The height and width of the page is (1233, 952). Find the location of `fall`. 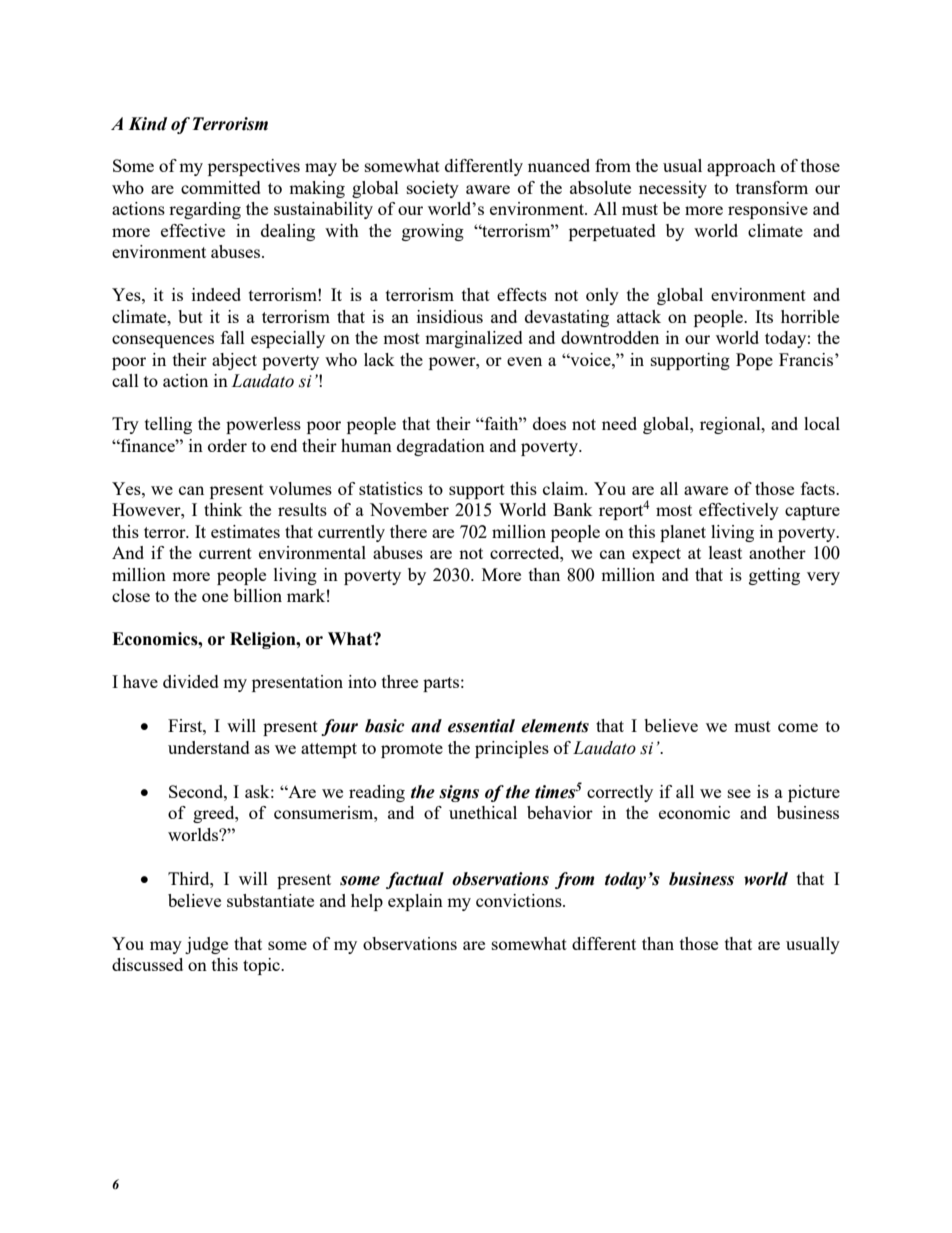

fall is located at coordinates (233, 337).
